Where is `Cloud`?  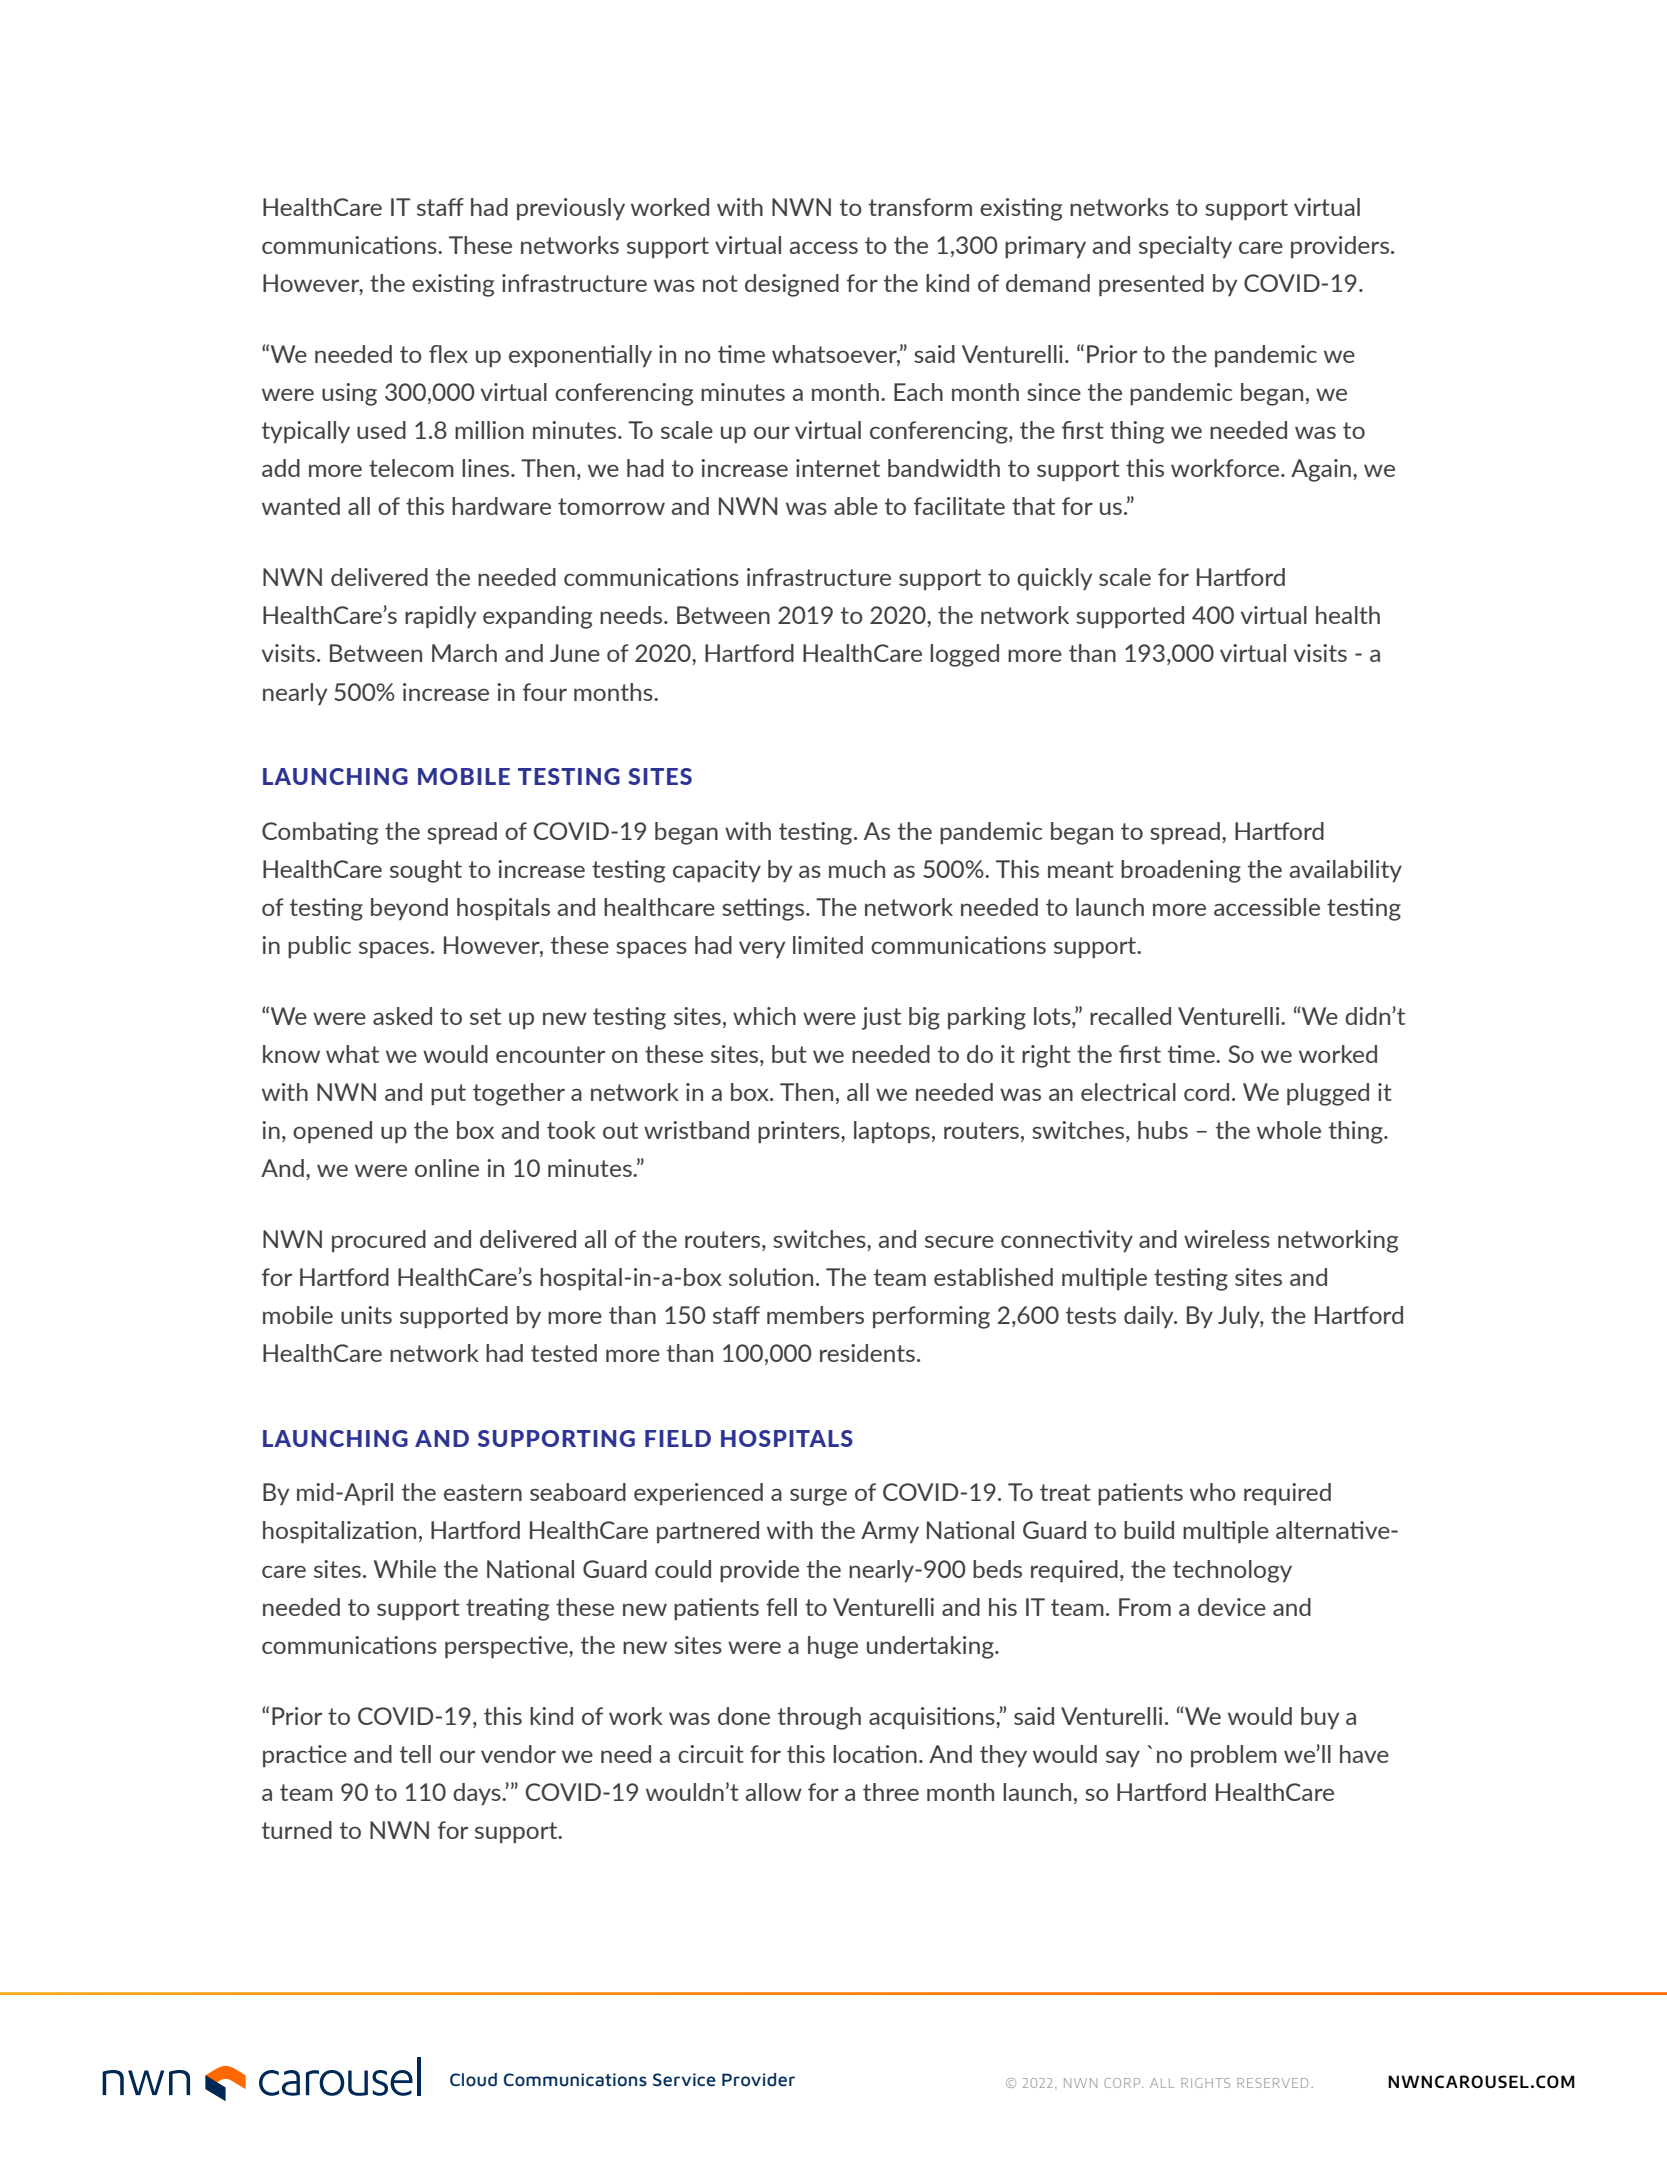
Cloud is located at coordinates (473, 2080).
